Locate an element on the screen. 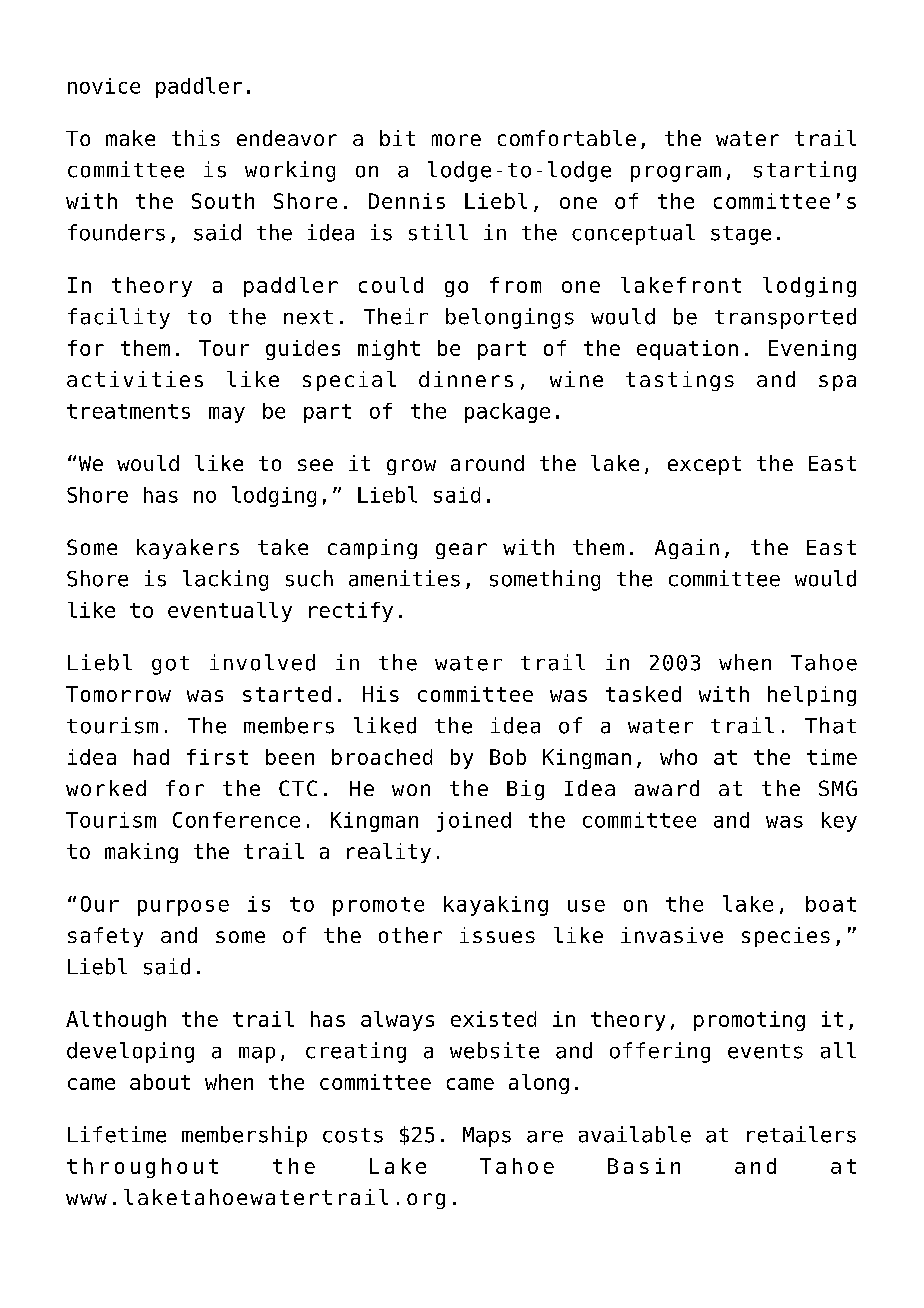 The image size is (924, 1308). throughout is located at coordinates (142, 1168).
